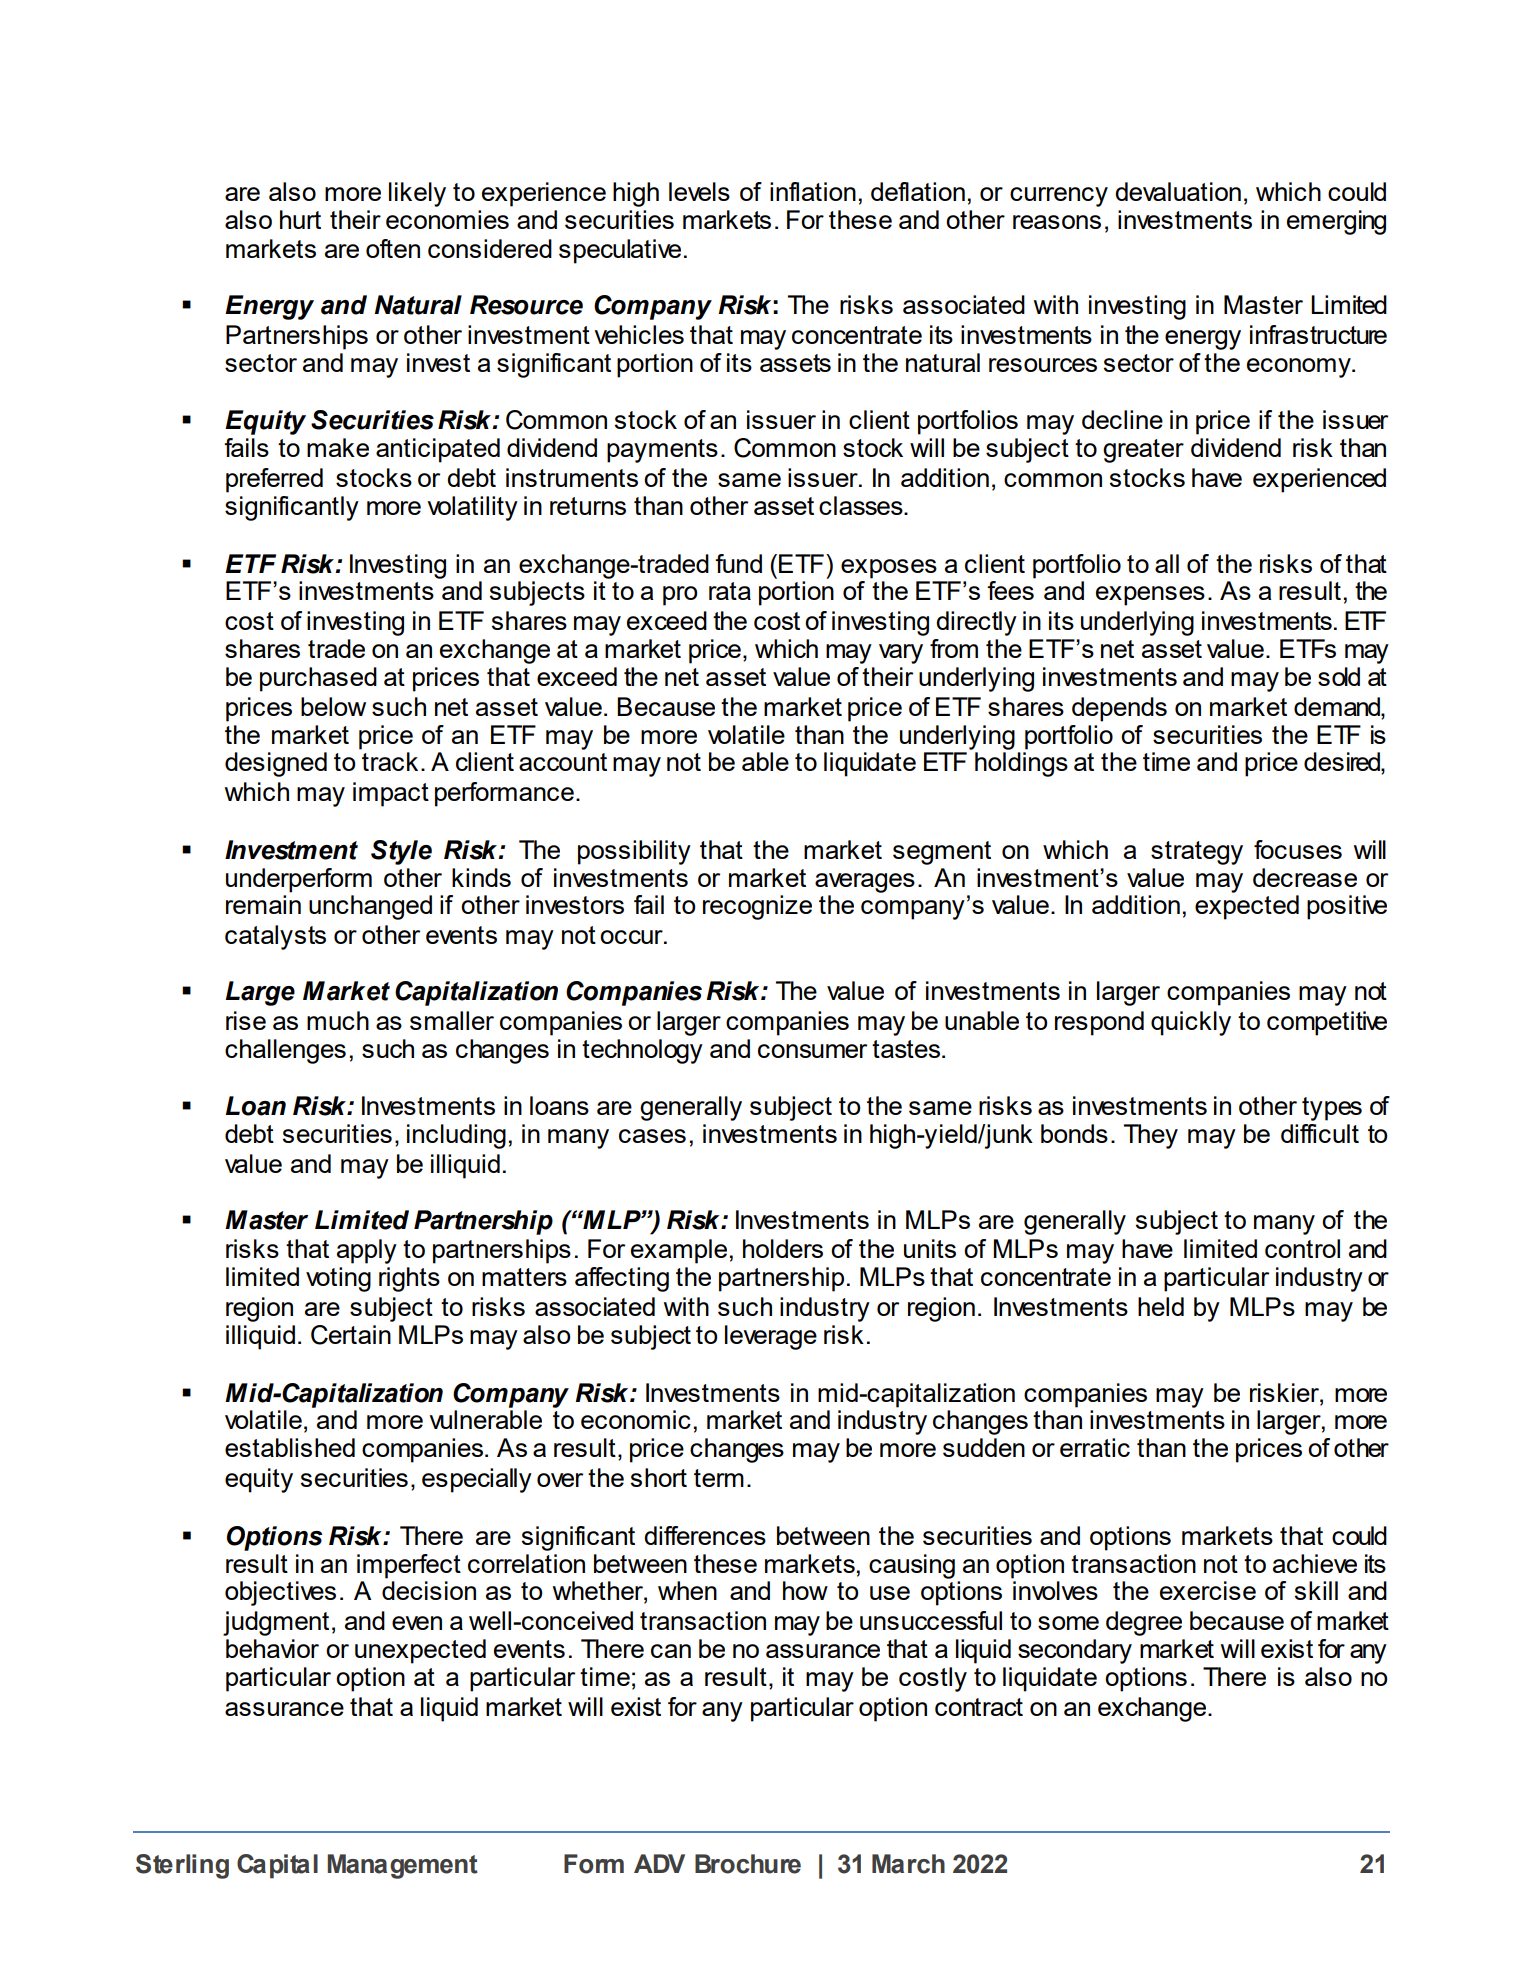  What do you see at coordinates (300, 219) in the screenshot?
I see `hurt` at bounding box center [300, 219].
